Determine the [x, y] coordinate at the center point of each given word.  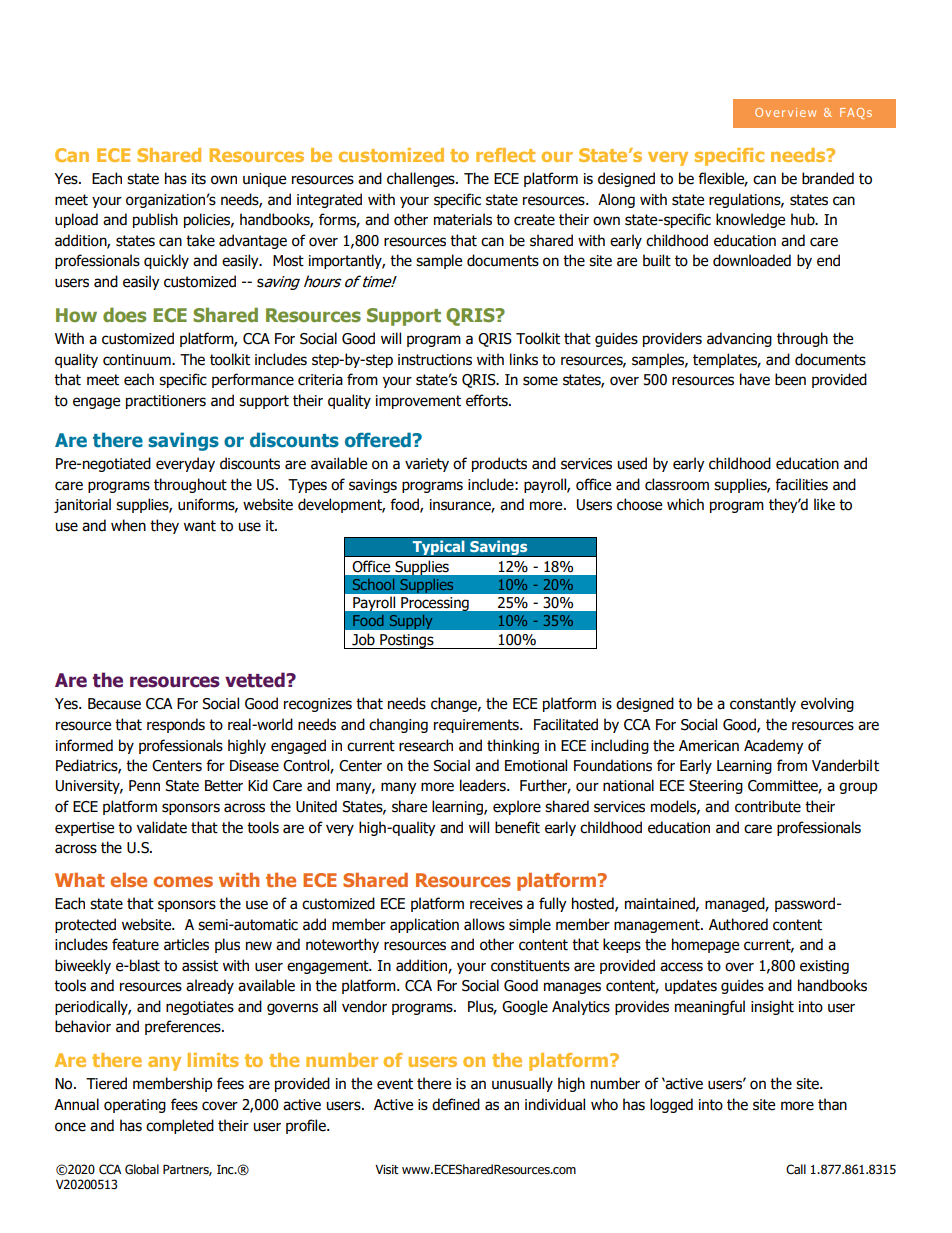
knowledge [750, 220]
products [499, 464]
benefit [517, 827]
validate [161, 827]
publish [155, 220]
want [200, 526]
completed [180, 1126]
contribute [768, 806]
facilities [801, 484]
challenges [422, 179]
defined [456, 1104]
